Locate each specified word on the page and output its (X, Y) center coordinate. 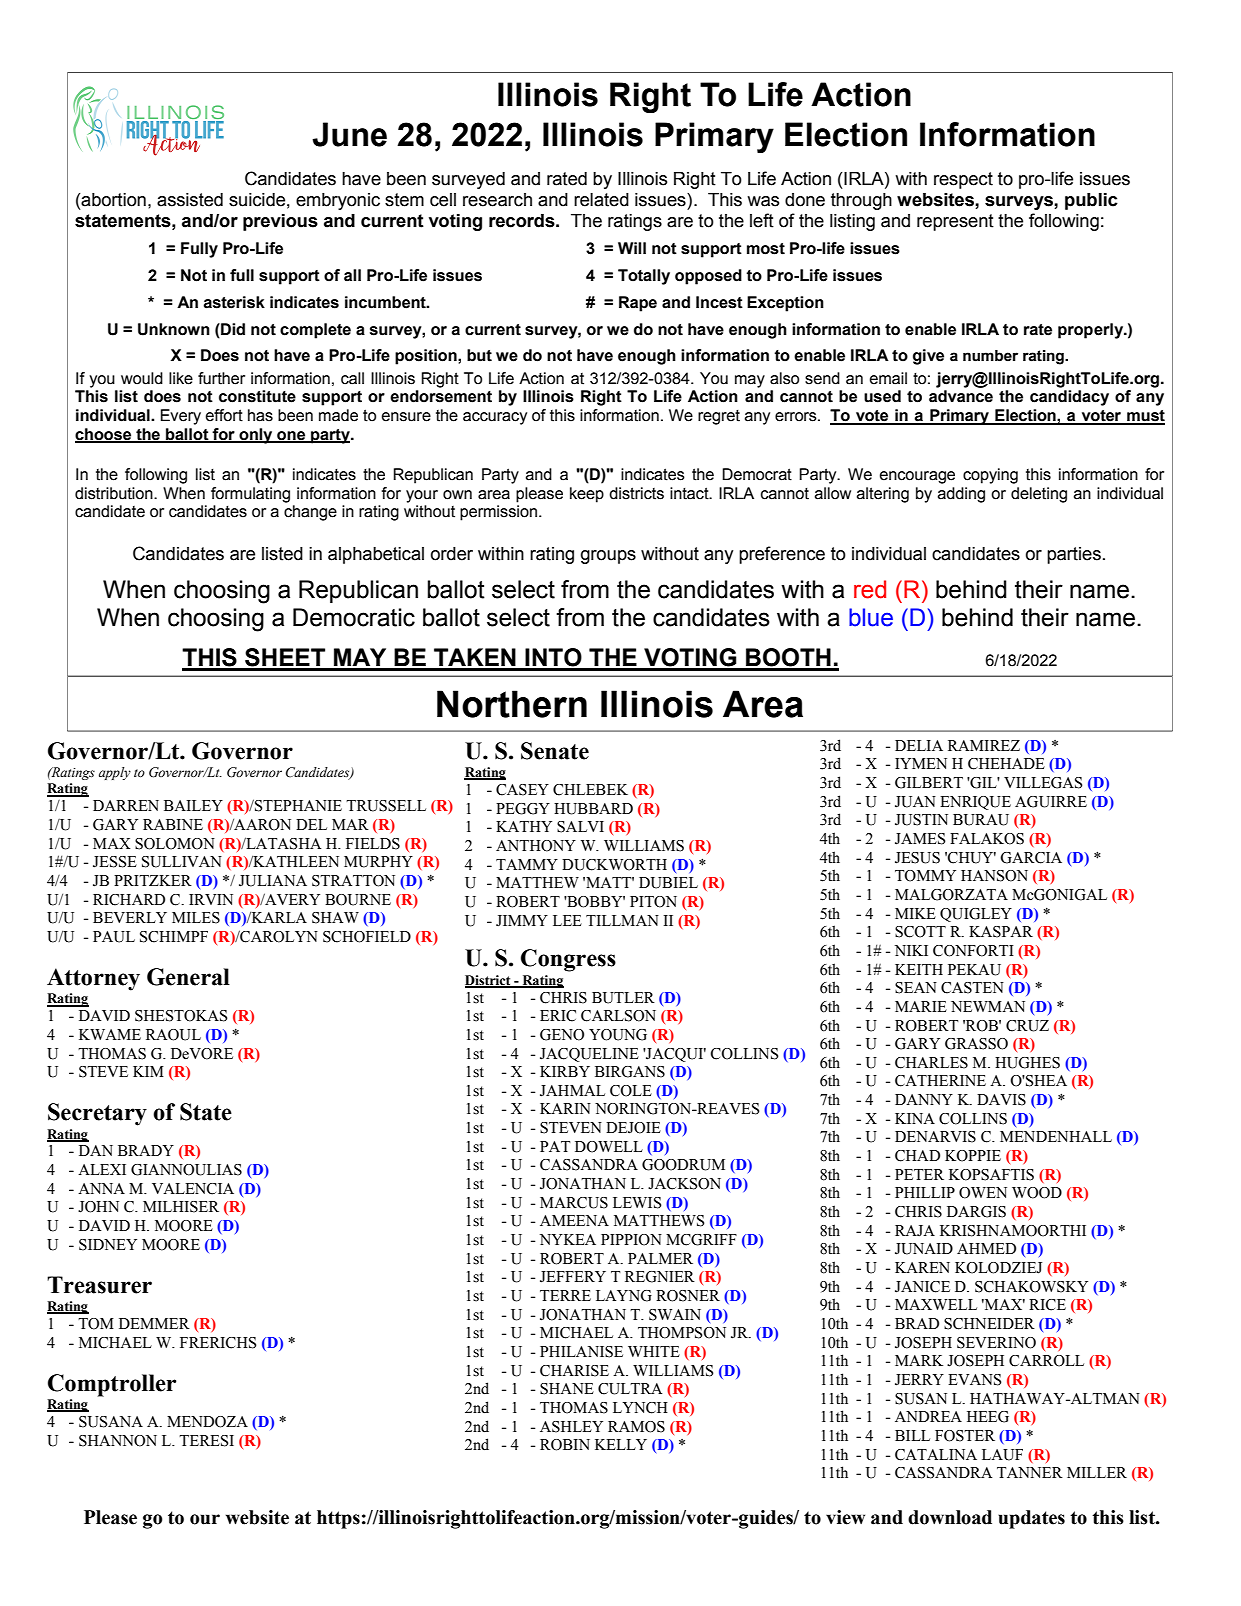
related (601, 200)
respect (963, 180)
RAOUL (173, 1035)
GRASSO (976, 1044)
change (310, 513)
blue (871, 617)
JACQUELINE (589, 1055)
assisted (190, 200)
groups (608, 557)
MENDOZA (207, 1422)
